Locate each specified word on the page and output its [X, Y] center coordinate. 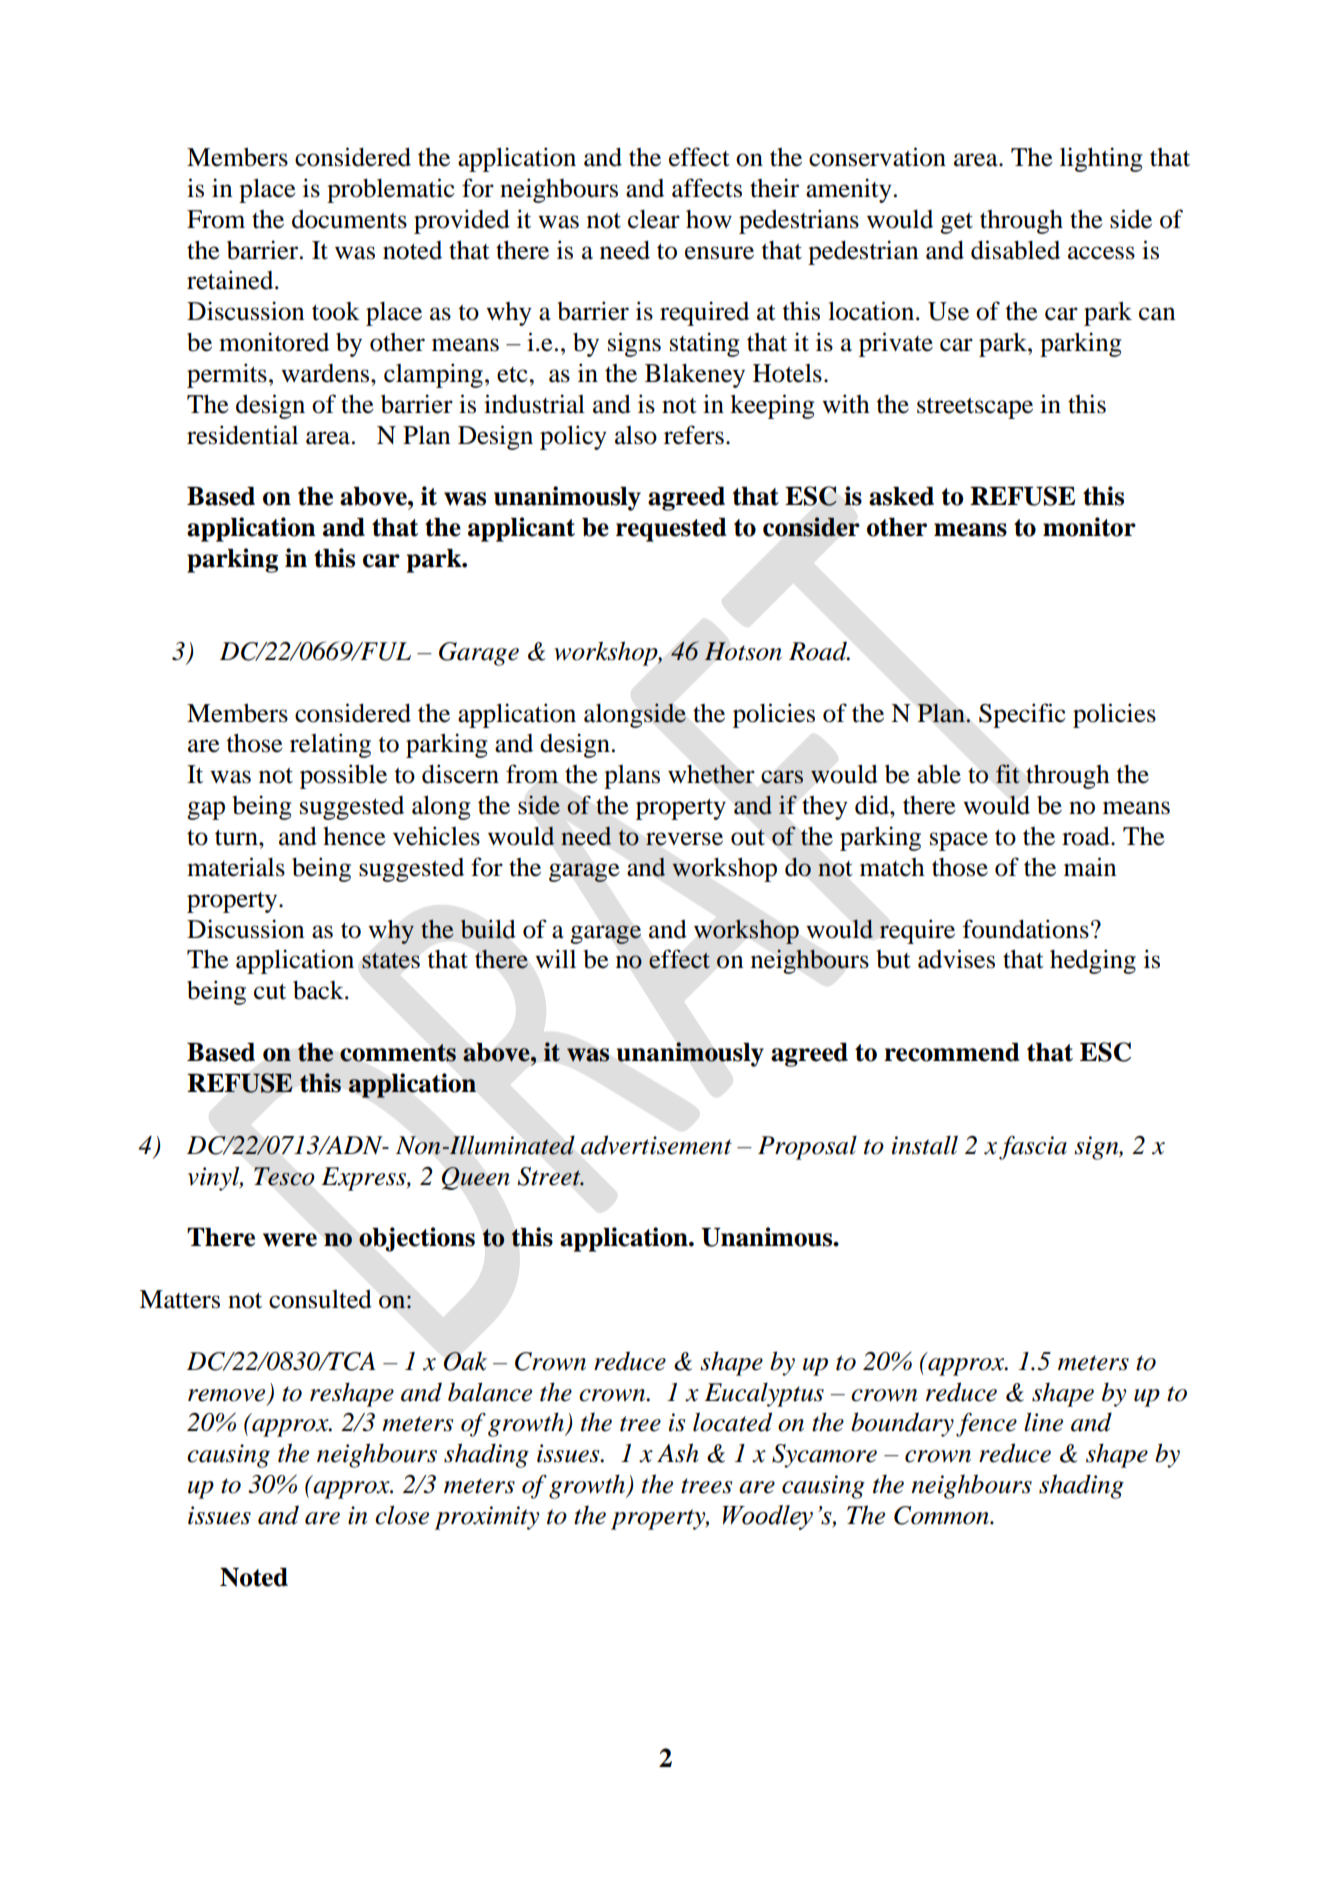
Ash [678, 1453]
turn [237, 837]
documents [349, 219]
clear [654, 219]
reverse [684, 839]
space [959, 841]
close [402, 1515]
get [956, 223]
